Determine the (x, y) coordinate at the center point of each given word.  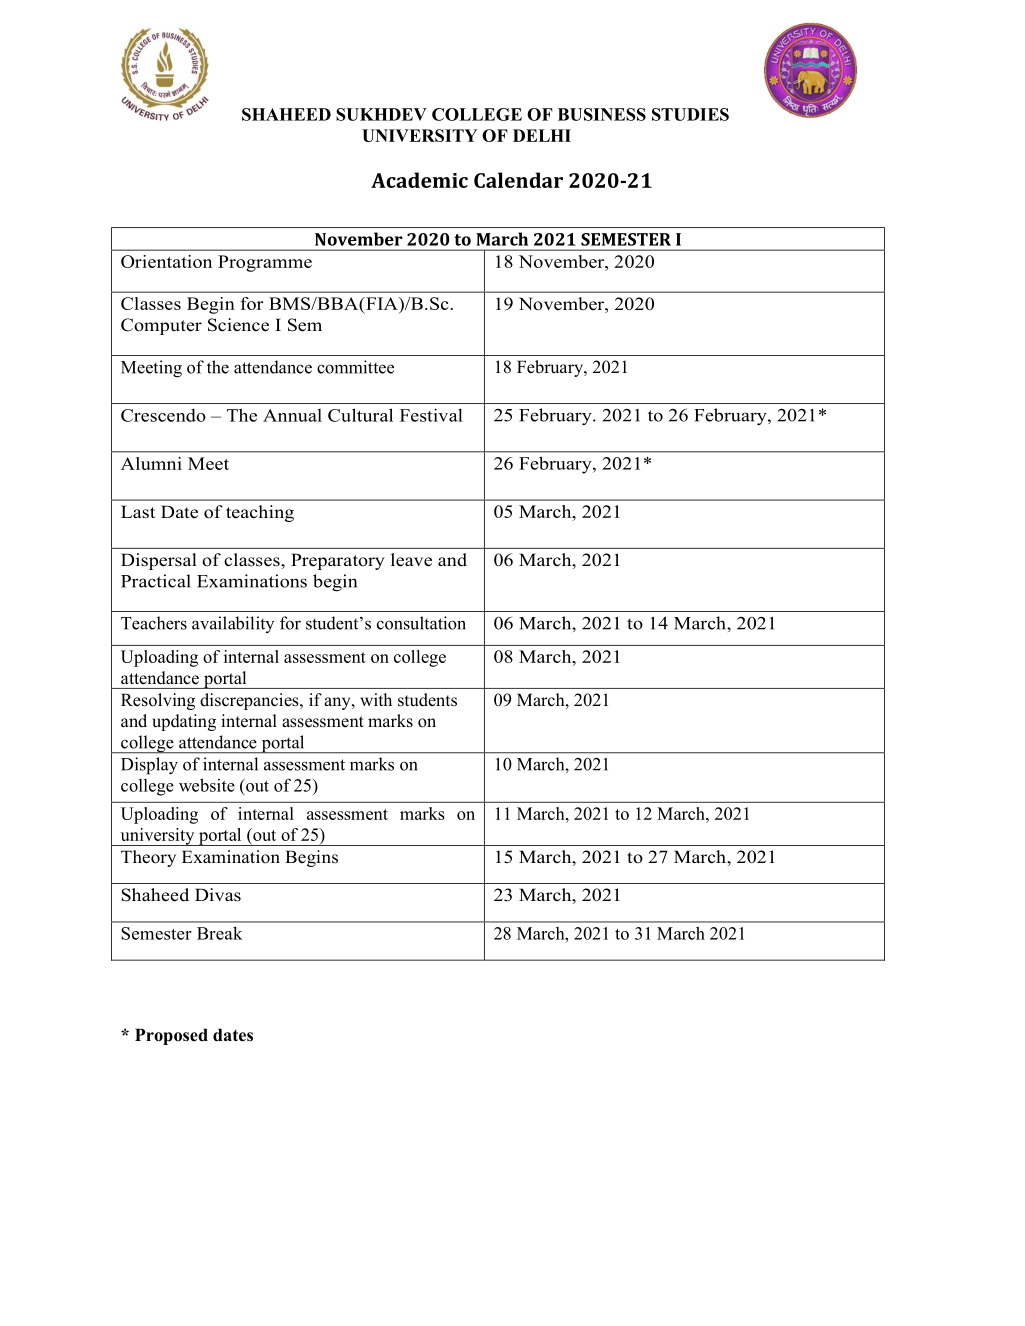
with (376, 699)
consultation (421, 623)
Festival (431, 415)
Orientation (166, 261)
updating (184, 722)
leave (411, 560)
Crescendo (163, 415)
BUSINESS (602, 114)
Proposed (171, 1036)
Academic (419, 180)
